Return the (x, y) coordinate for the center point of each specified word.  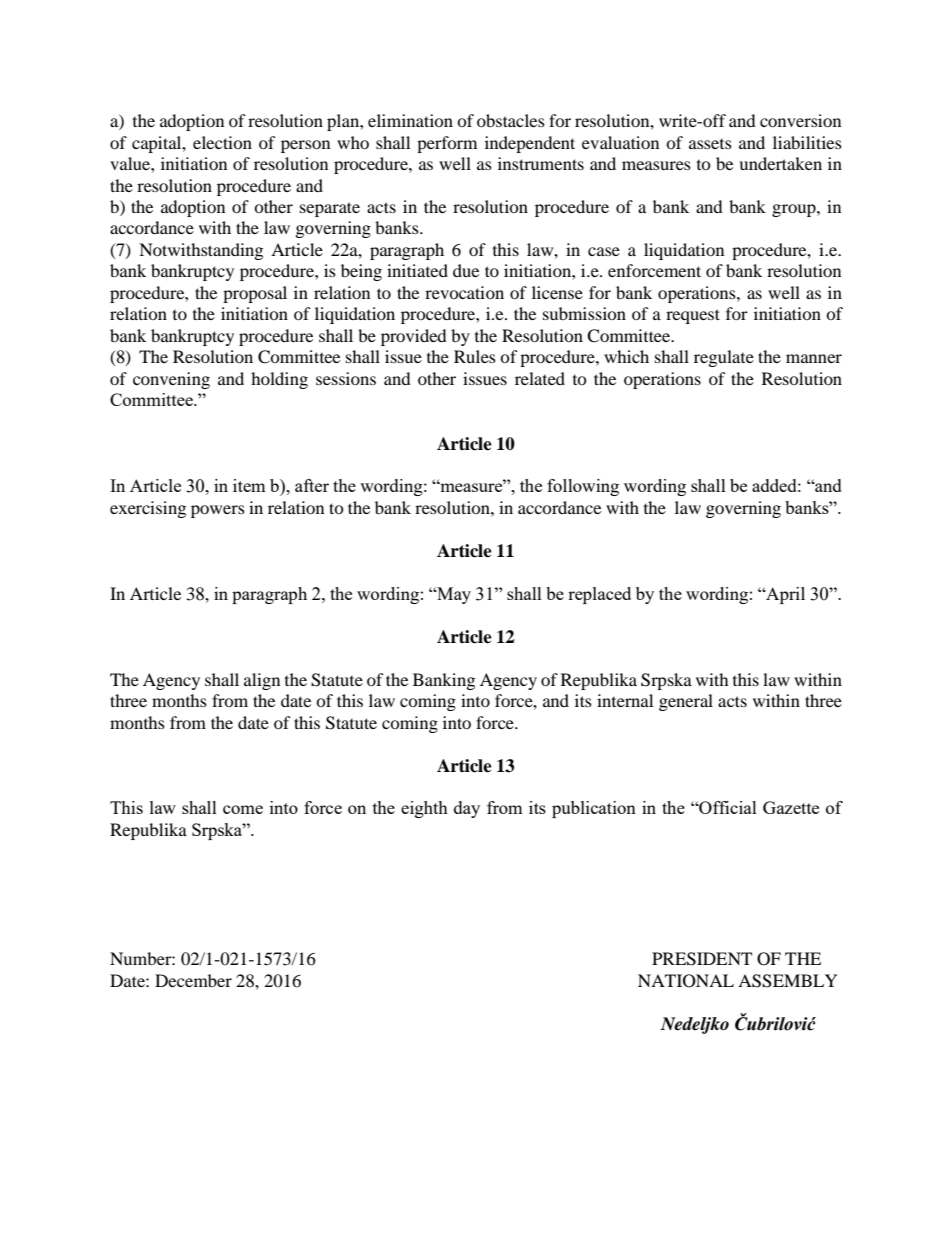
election (222, 142)
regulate (724, 358)
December (193, 980)
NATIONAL (686, 981)
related (540, 378)
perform (447, 144)
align (262, 681)
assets (710, 144)
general (686, 702)
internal (625, 700)
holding (279, 380)
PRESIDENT (702, 959)
